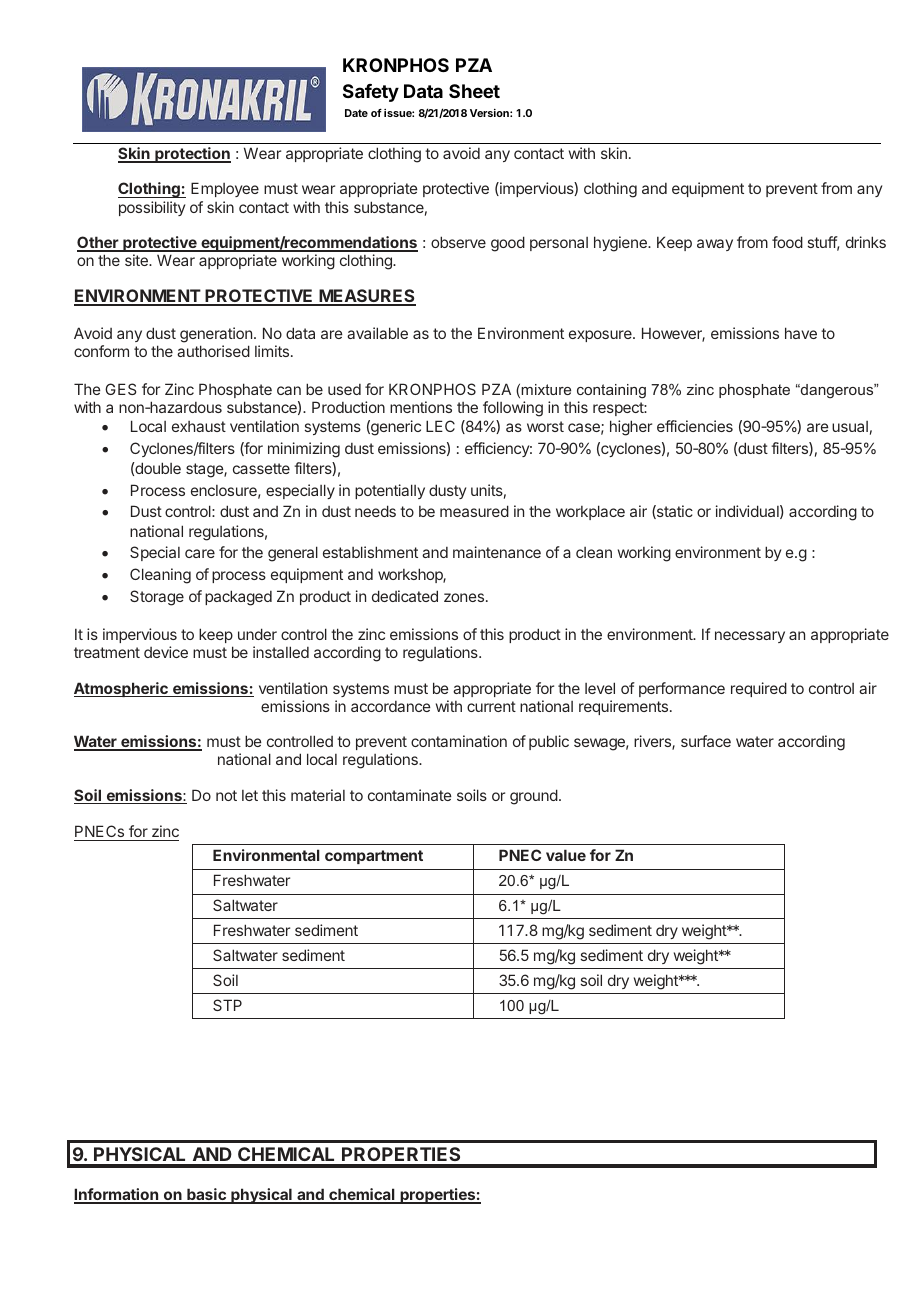 The height and width of the image is (1309, 924). Describe the element at coordinates (513, 409) in the image. I see `following` at that location.
